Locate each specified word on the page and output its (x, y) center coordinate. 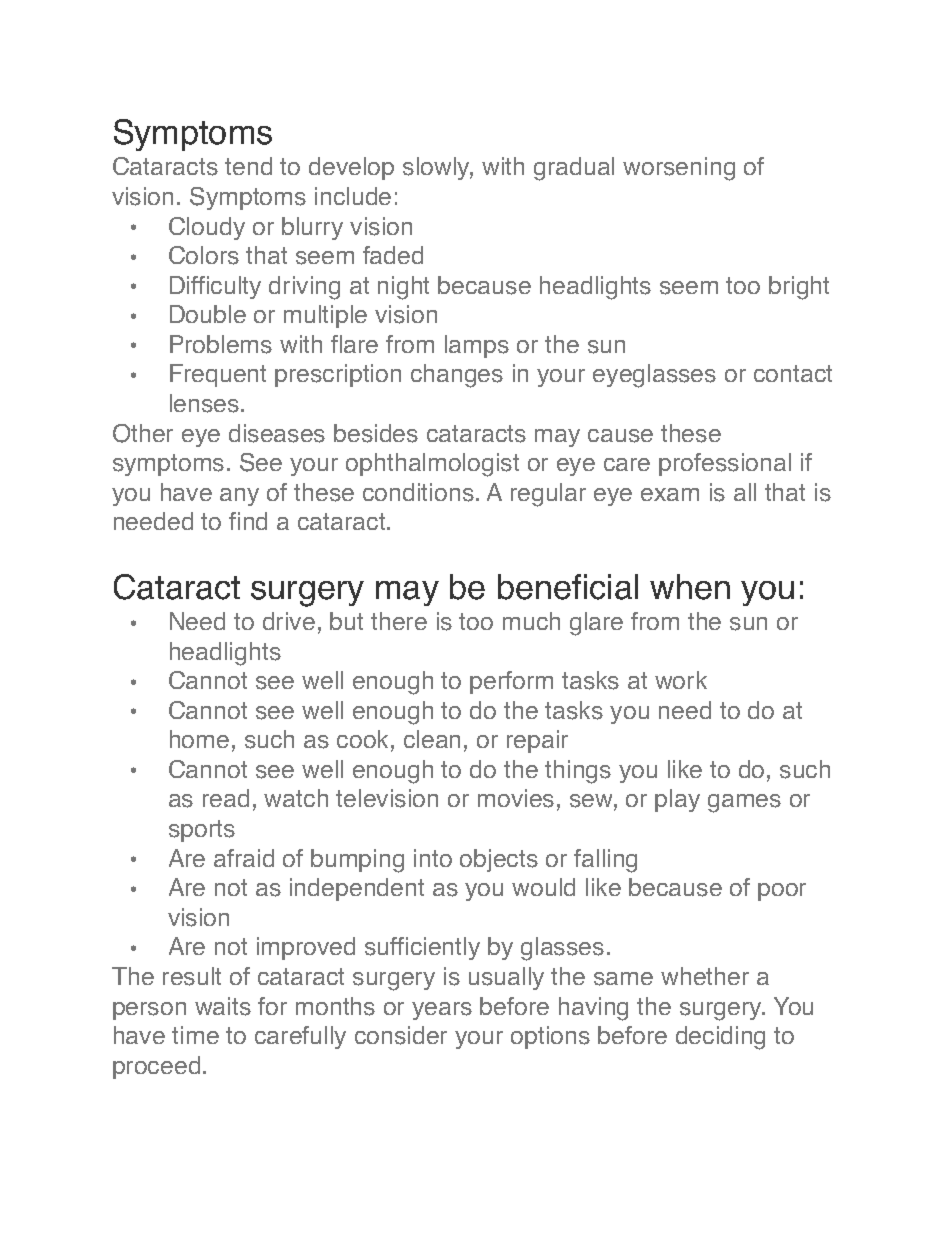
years (442, 1011)
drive (289, 621)
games (744, 803)
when (690, 587)
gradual (574, 169)
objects (499, 860)
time (195, 1035)
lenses (206, 403)
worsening (679, 169)
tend (248, 166)
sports (202, 831)
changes (457, 376)
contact (793, 373)
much (531, 621)
